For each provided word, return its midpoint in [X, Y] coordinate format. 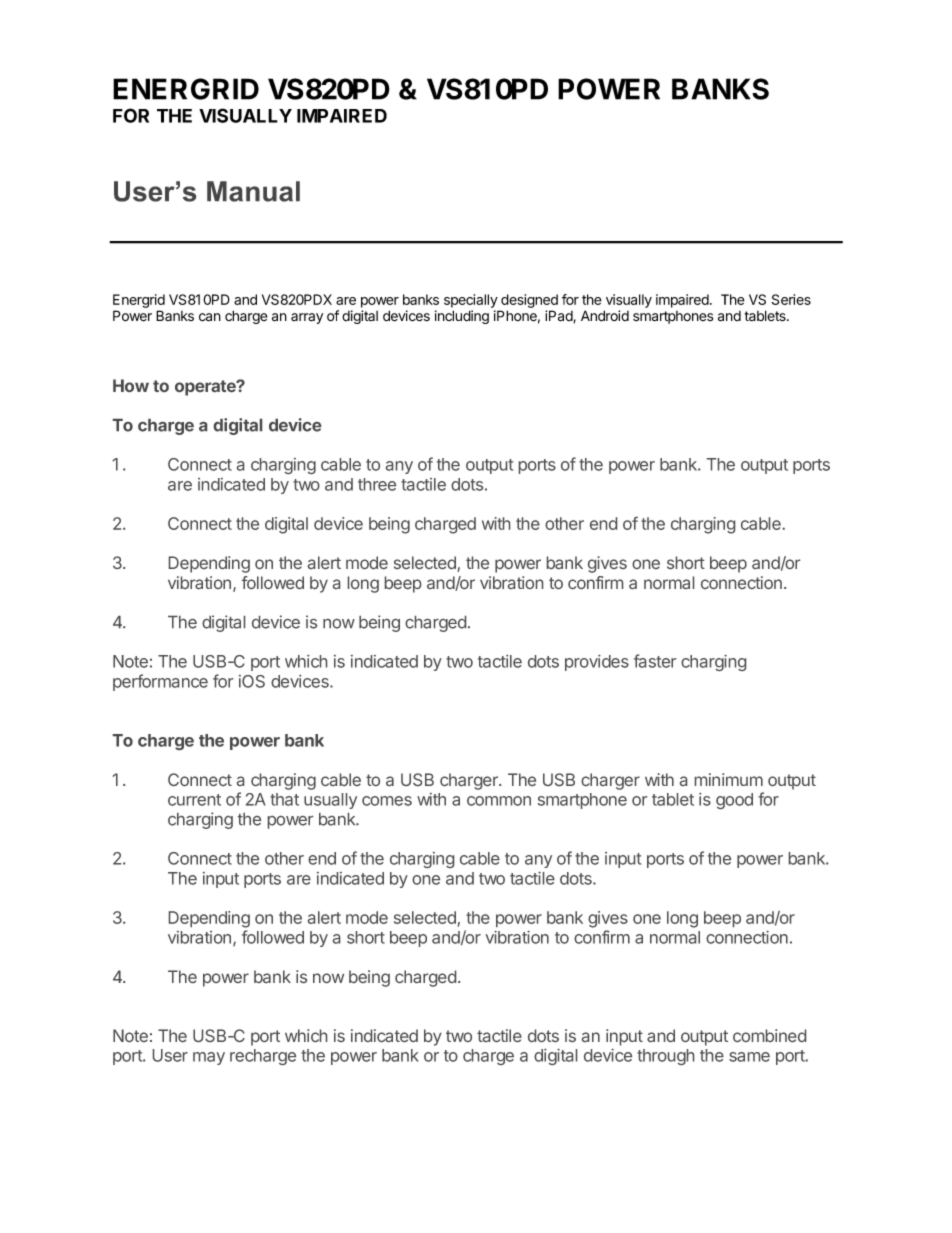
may [209, 1058]
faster [655, 661]
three [377, 484]
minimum [729, 779]
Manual [253, 191]
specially [471, 301]
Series [791, 299]
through [665, 1057]
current [194, 800]
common [499, 801]
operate [206, 388]
